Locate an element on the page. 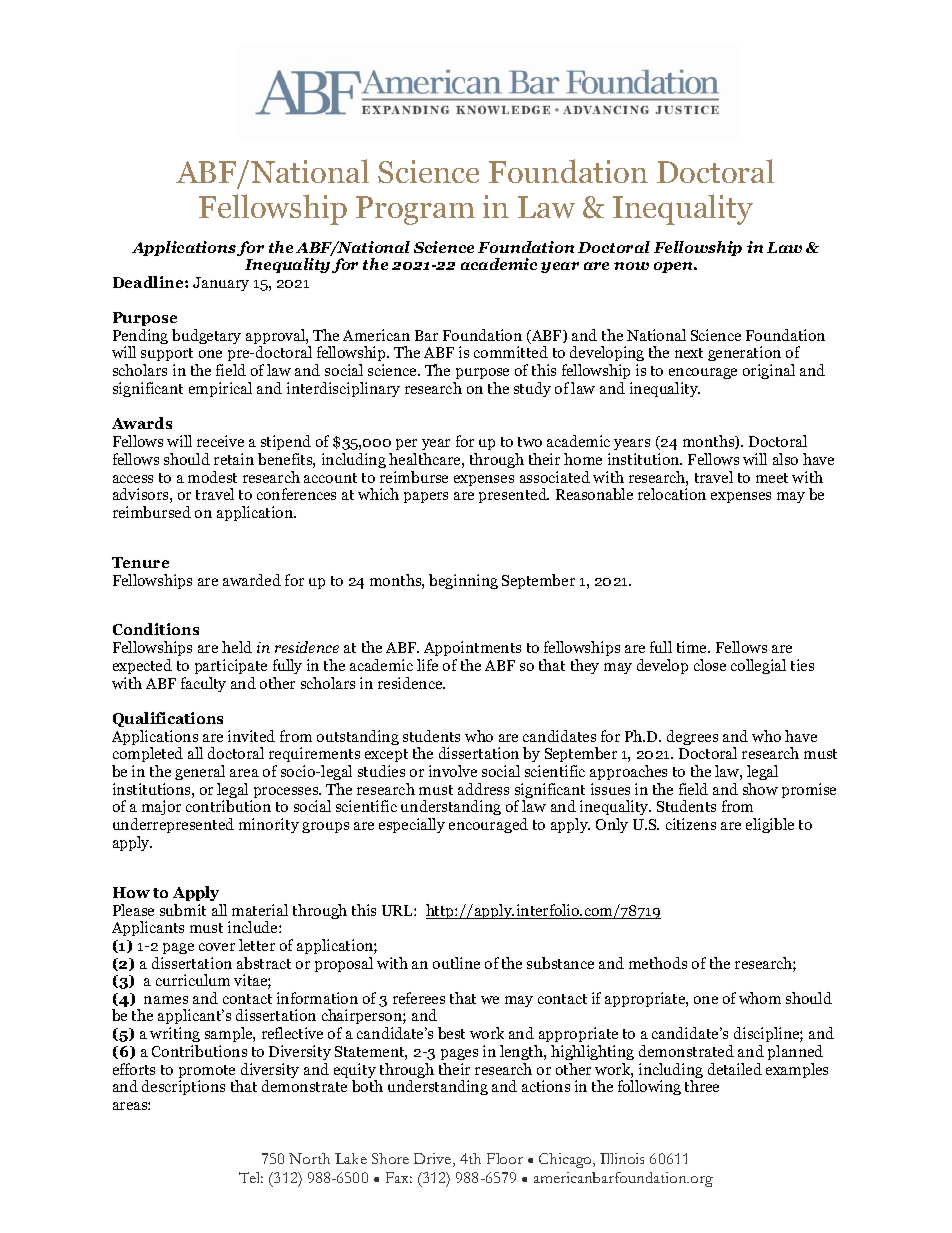 This image has width=952, height=1233. now is located at coordinates (631, 266).
